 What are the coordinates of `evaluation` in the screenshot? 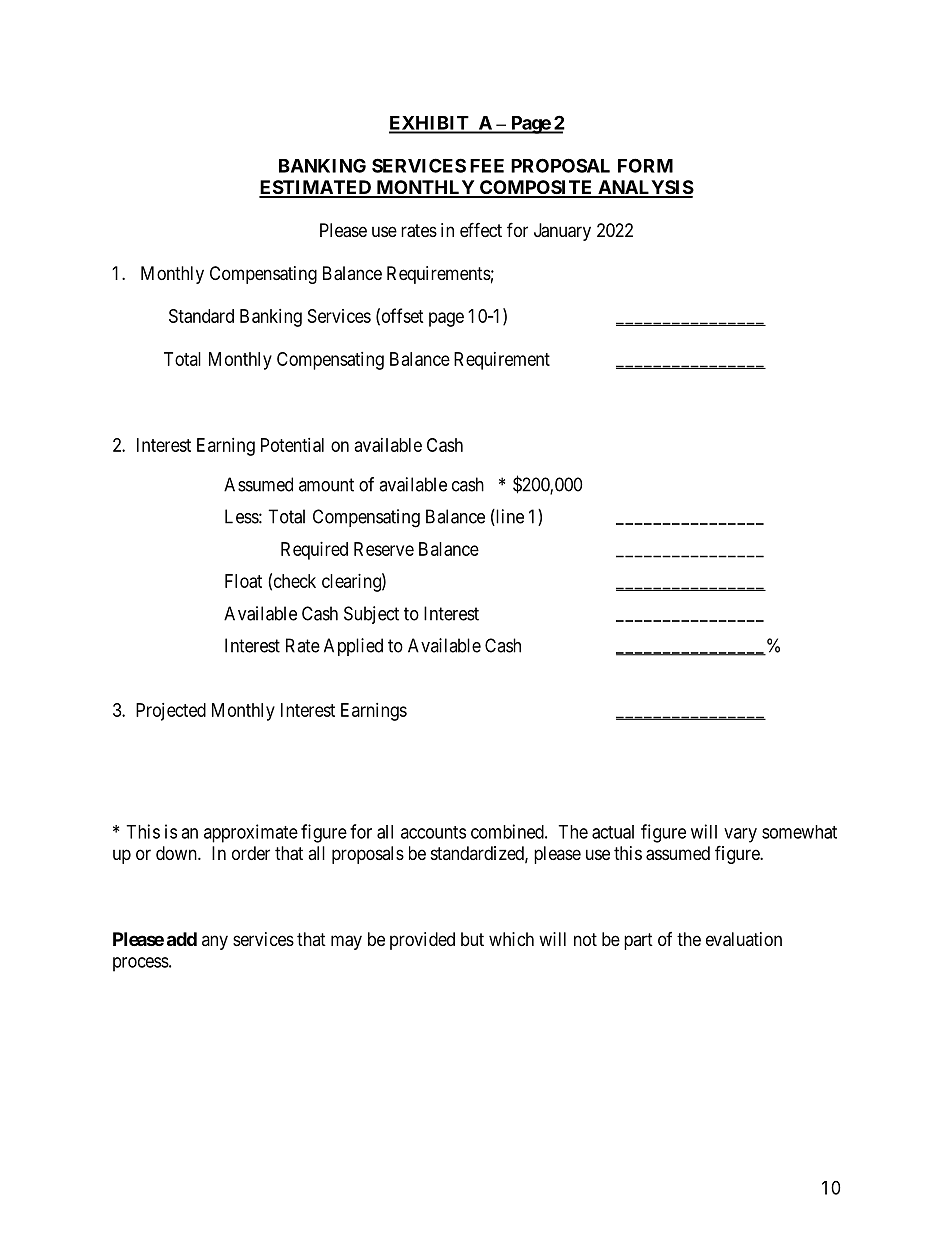 It's located at (744, 939).
